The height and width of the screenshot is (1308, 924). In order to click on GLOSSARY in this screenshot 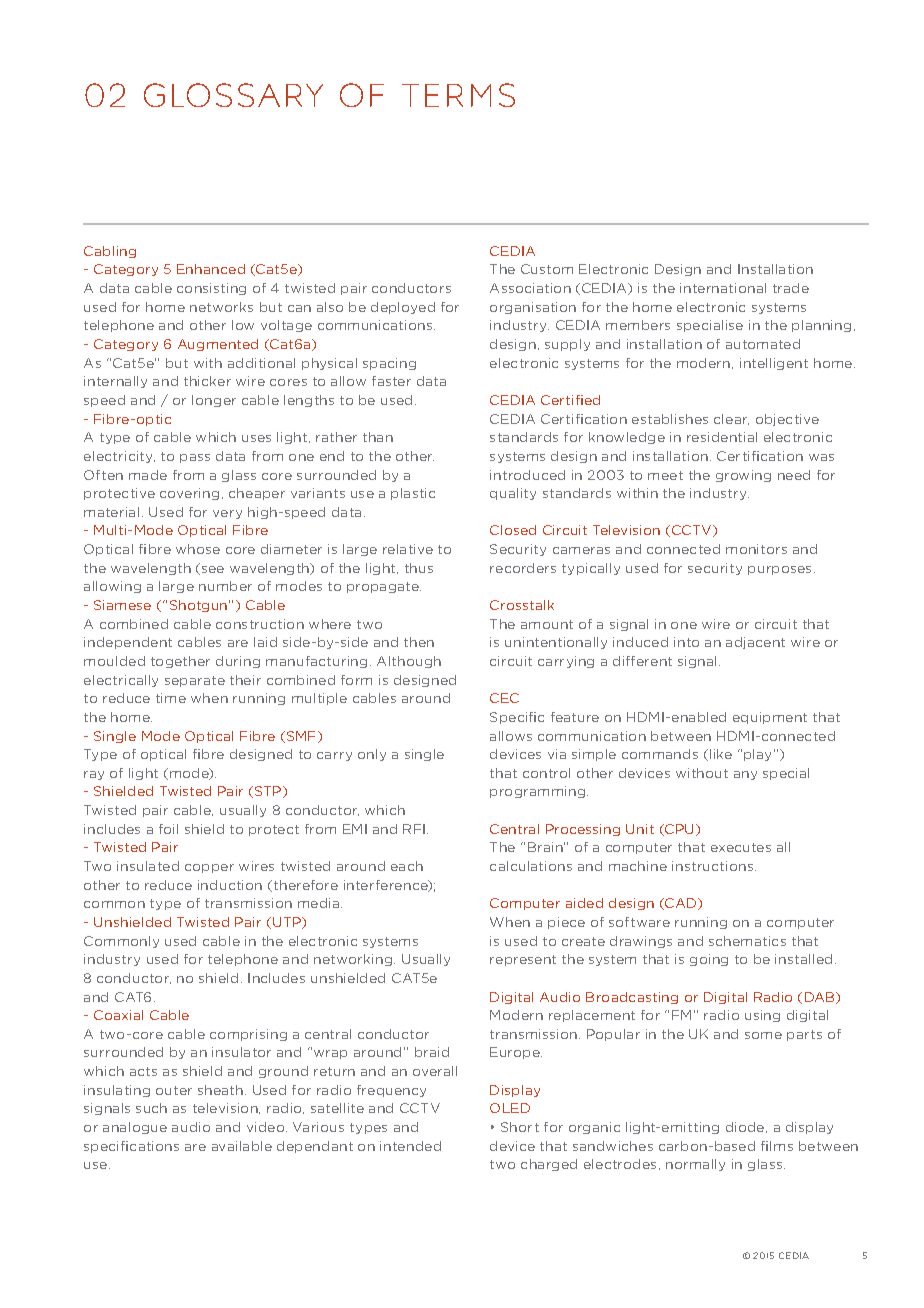, I will do `click(233, 95)`.
